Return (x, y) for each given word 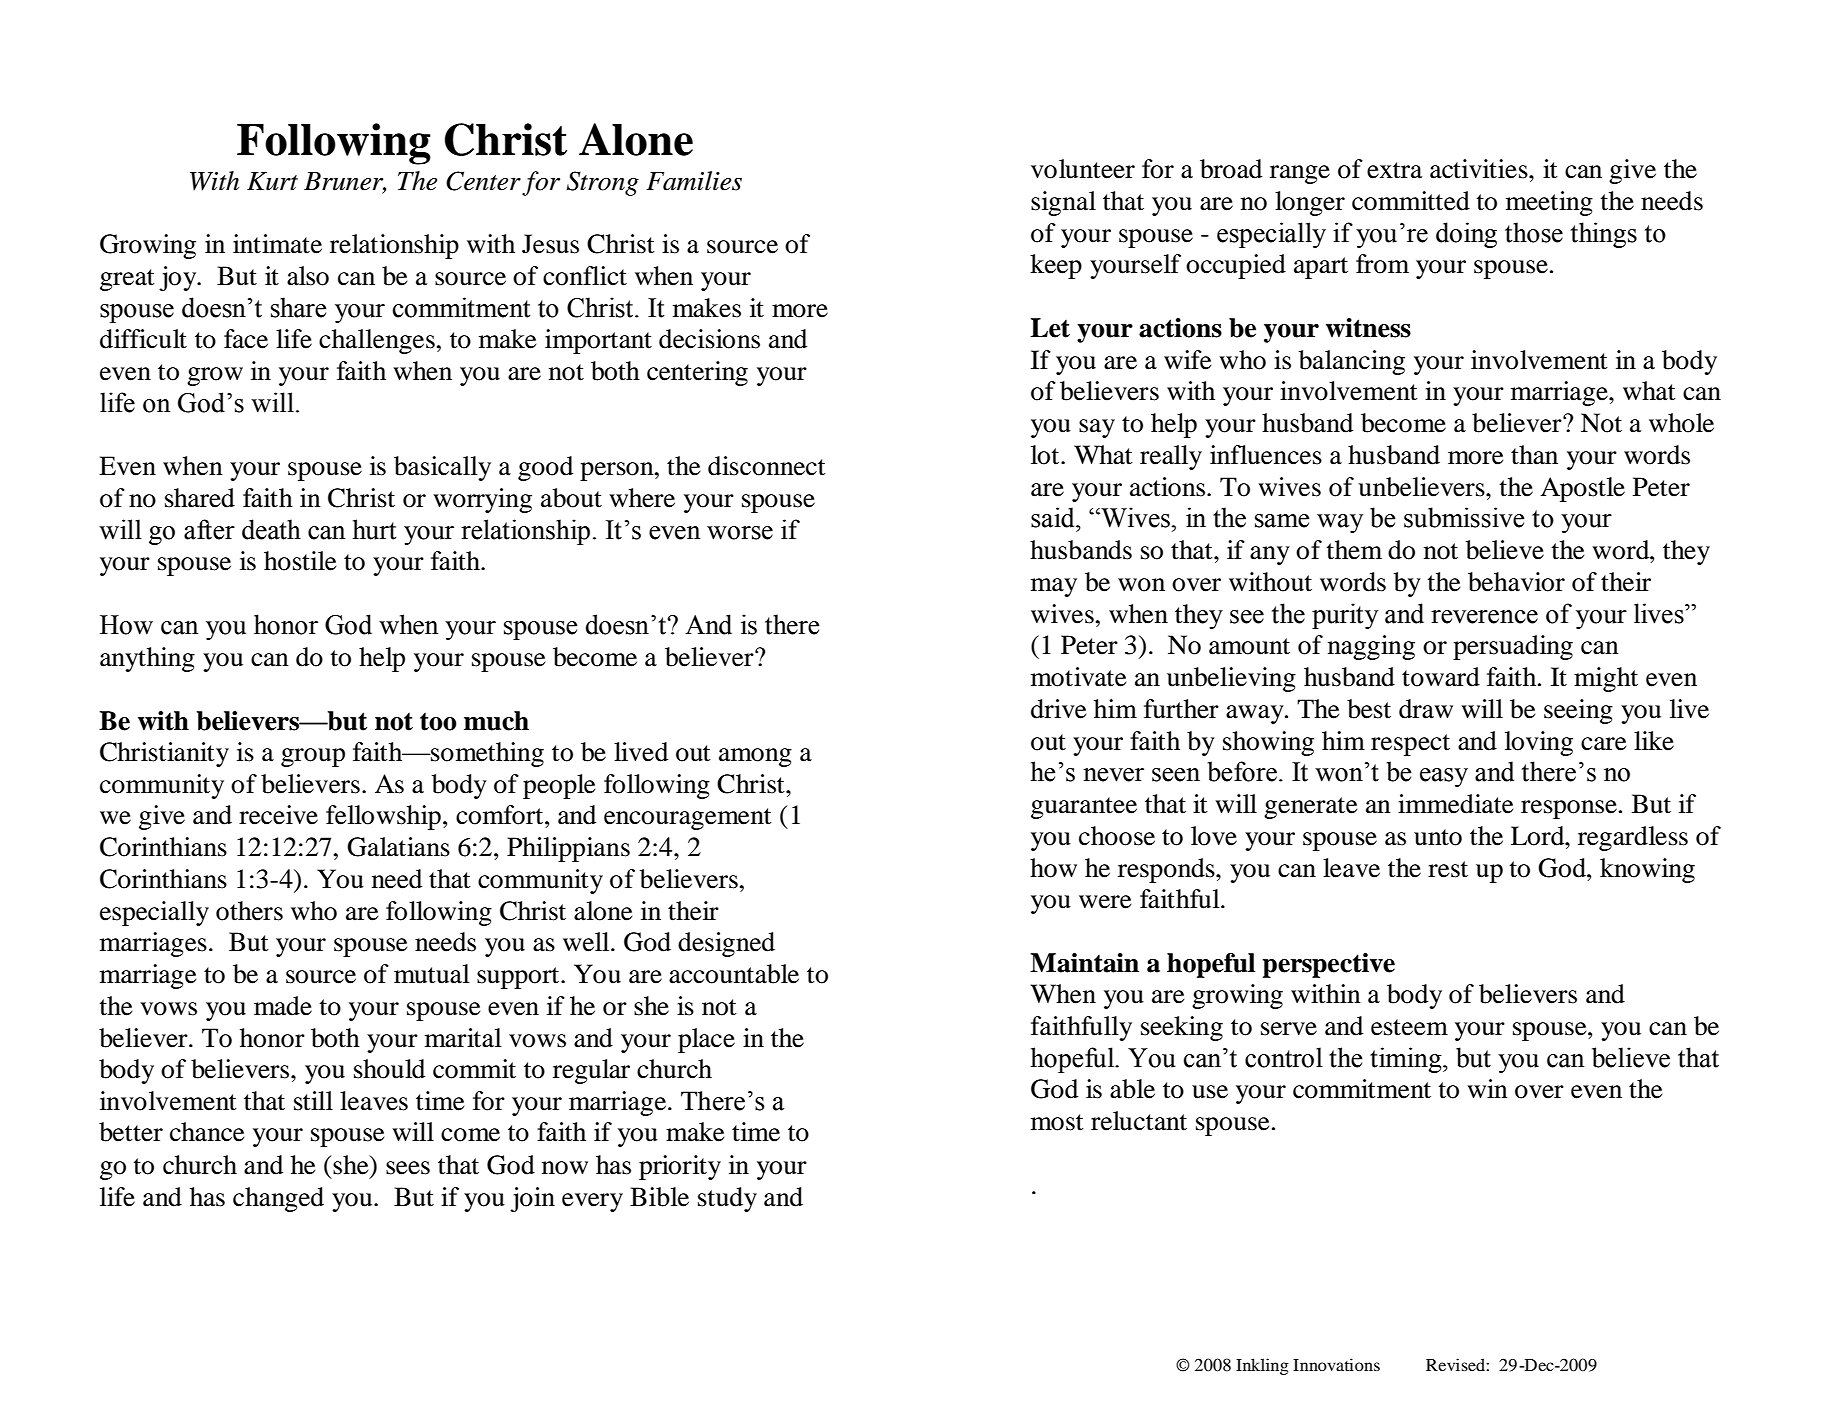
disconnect (767, 466)
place (706, 1040)
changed (278, 1199)
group (313, 757)
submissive (1464, 517)
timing (1407, 1060)
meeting (1549, 203)
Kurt (272, 181)
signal (1063, 203)
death (271, 529)
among (755, 757)
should (389, 1069)
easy (1444, 777)
